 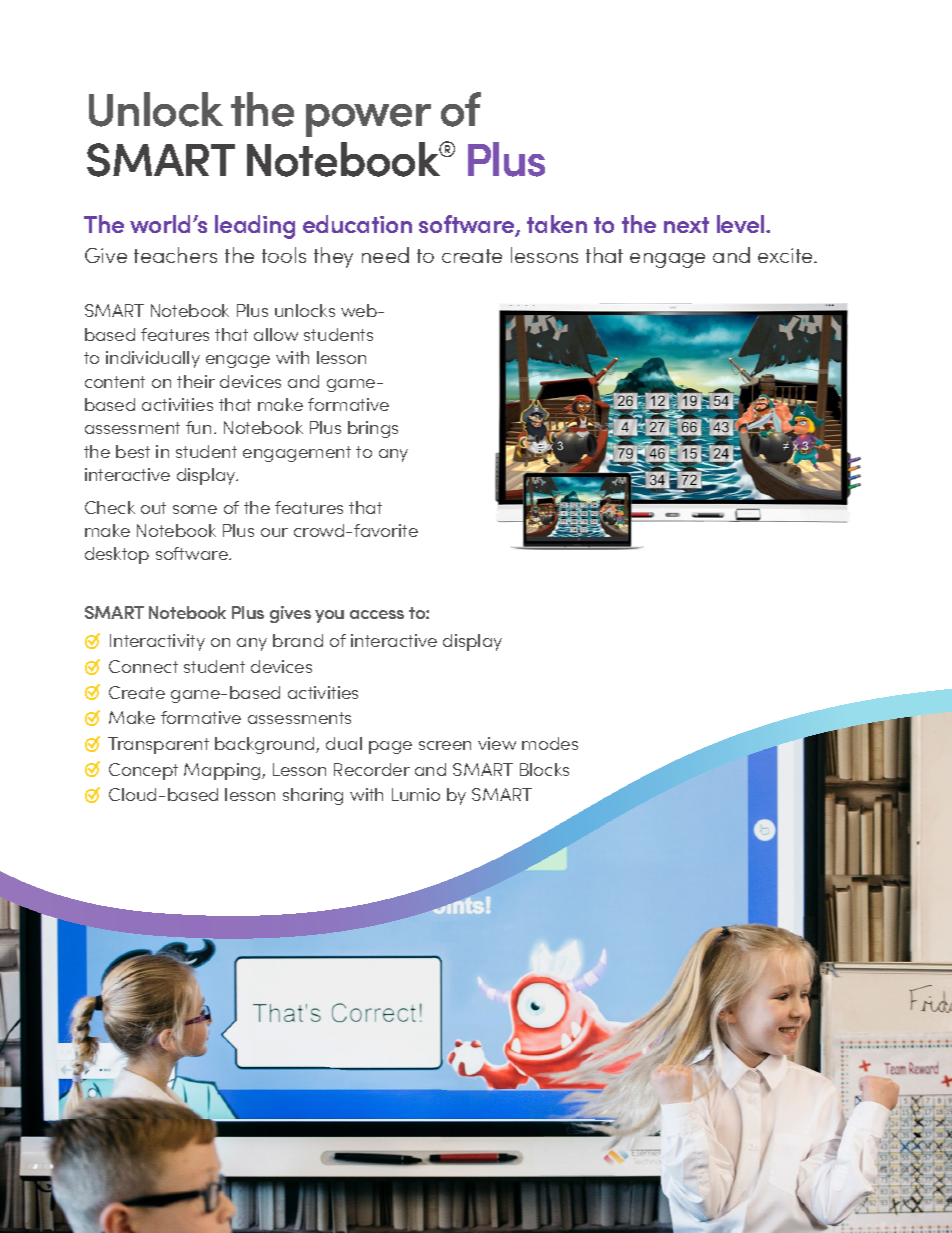 I want to click on best, so click(x=133, y=451).
